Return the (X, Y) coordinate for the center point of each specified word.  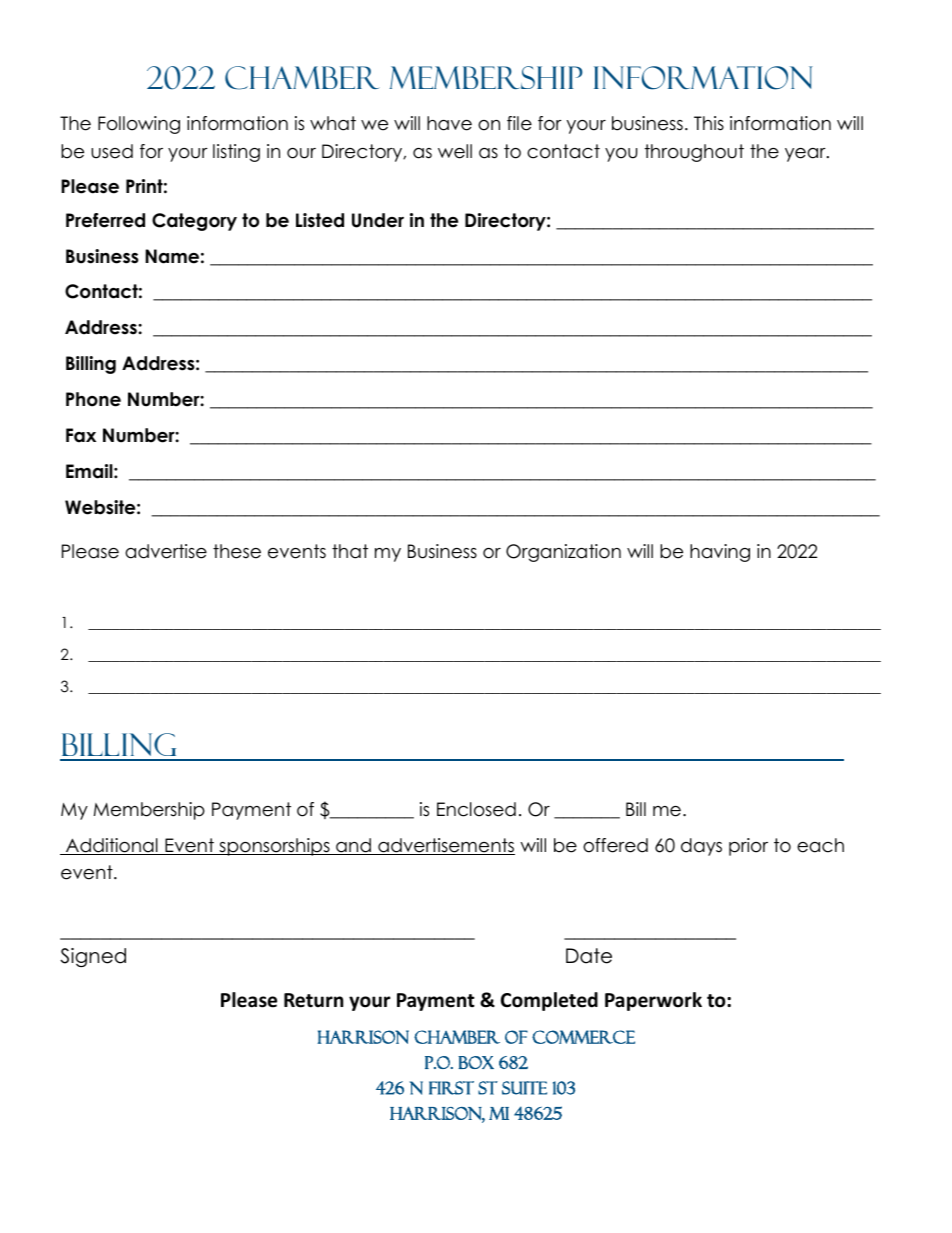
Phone (93, 399)
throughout (694, 153)
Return (313, 1000)
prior (748, 847)
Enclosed (476, 809)
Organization (563, 553)
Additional (112, 846)
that (350, 551)
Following (139, 125)
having (720, 553)
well (455, 151)
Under (378, 220)
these (237, 551)
